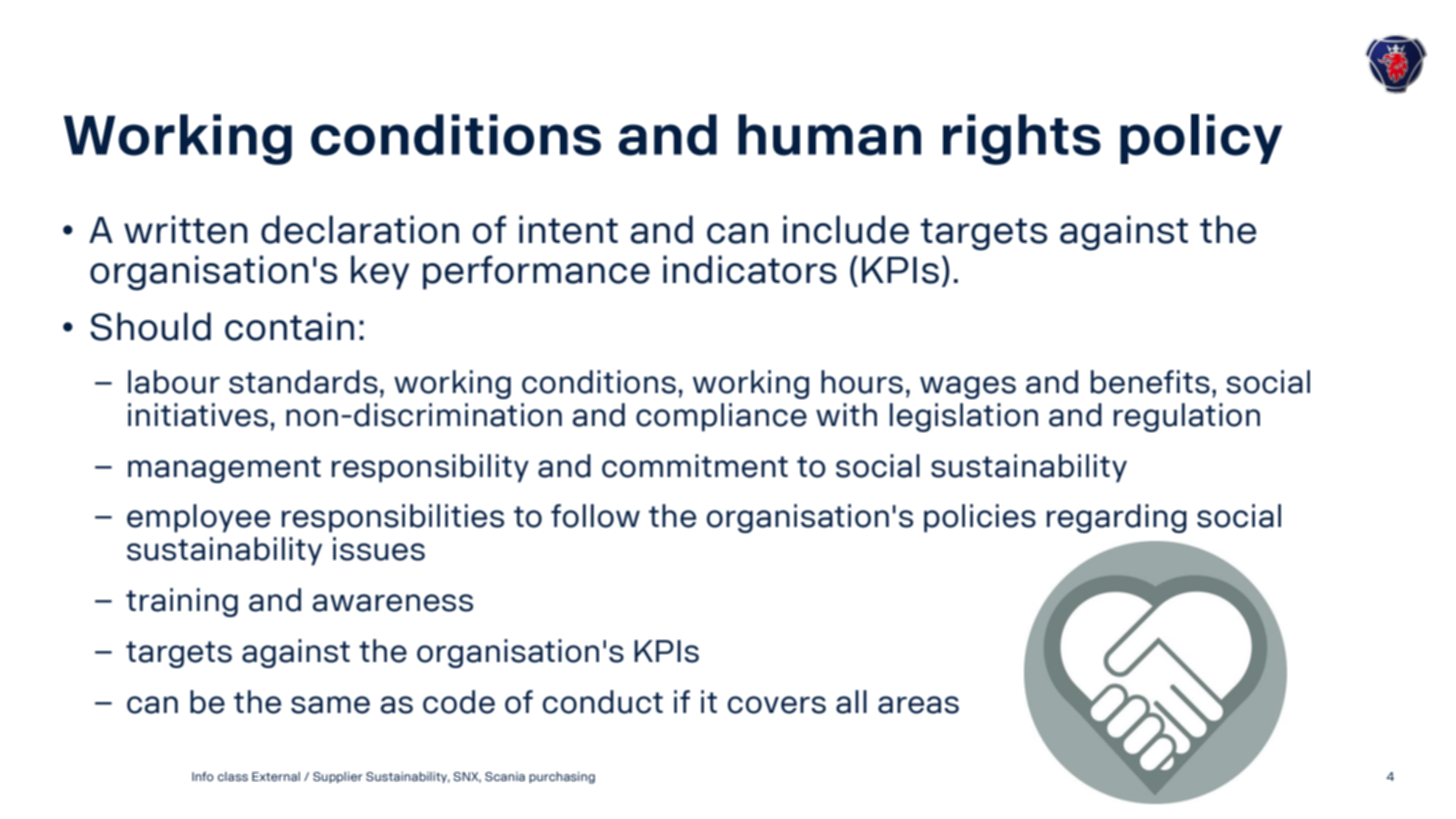 The width and height of the document is (1456, 819). What do you see at coordinates (276, 776) in the document?
I see `External` at bounding box center [276, 776].
